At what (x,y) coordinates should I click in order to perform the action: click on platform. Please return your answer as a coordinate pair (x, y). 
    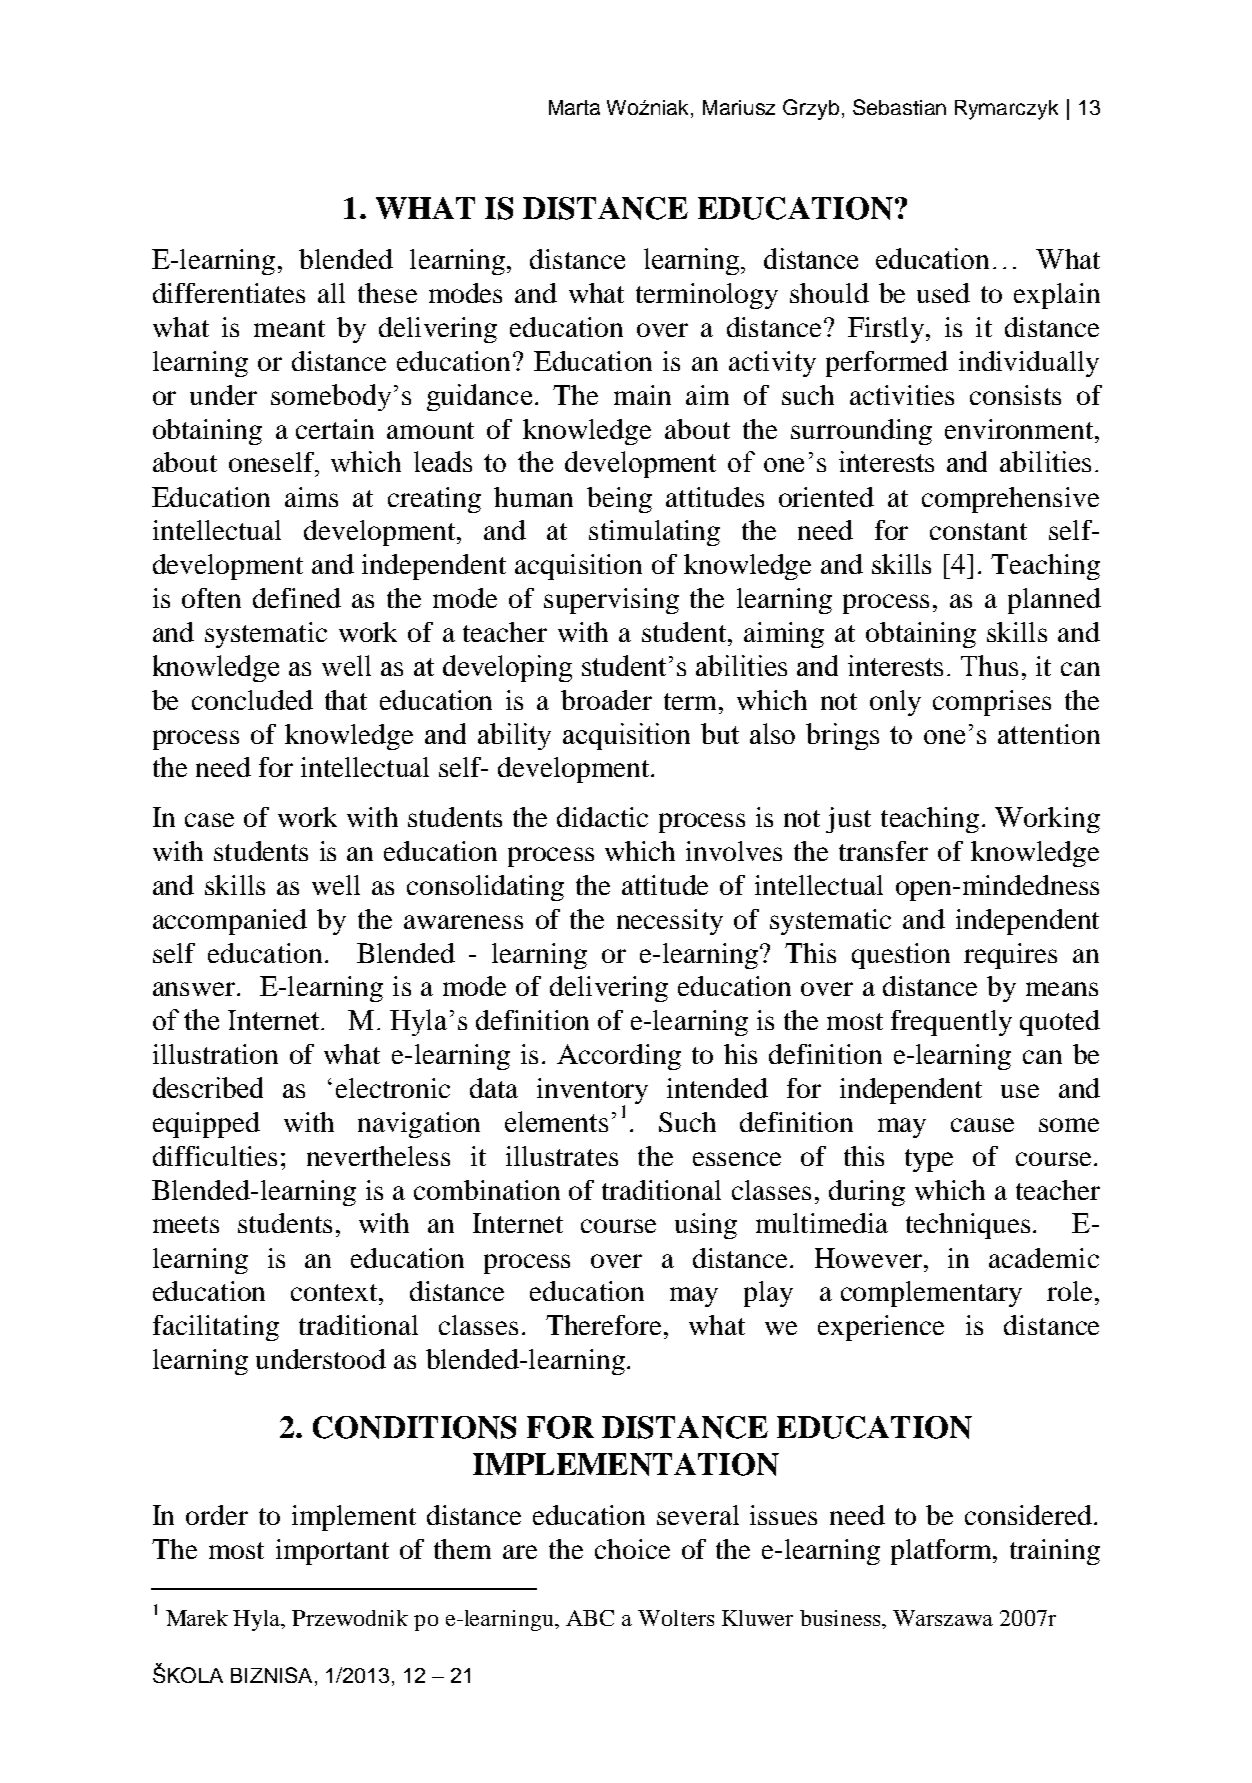
    Looking at the image, I should click on (942, 1552).
